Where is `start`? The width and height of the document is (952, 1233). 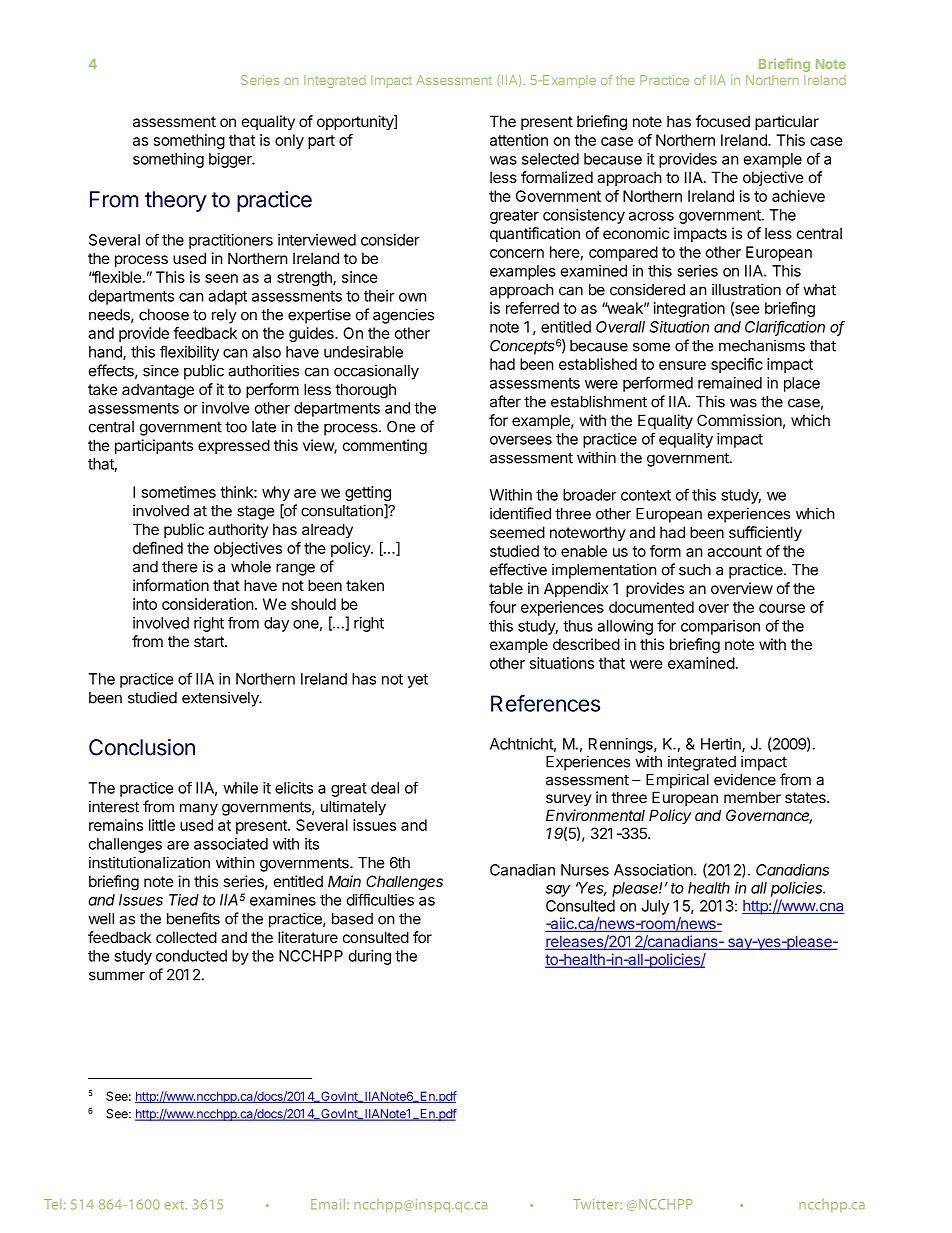 start is located at coordinates (210, 641).
